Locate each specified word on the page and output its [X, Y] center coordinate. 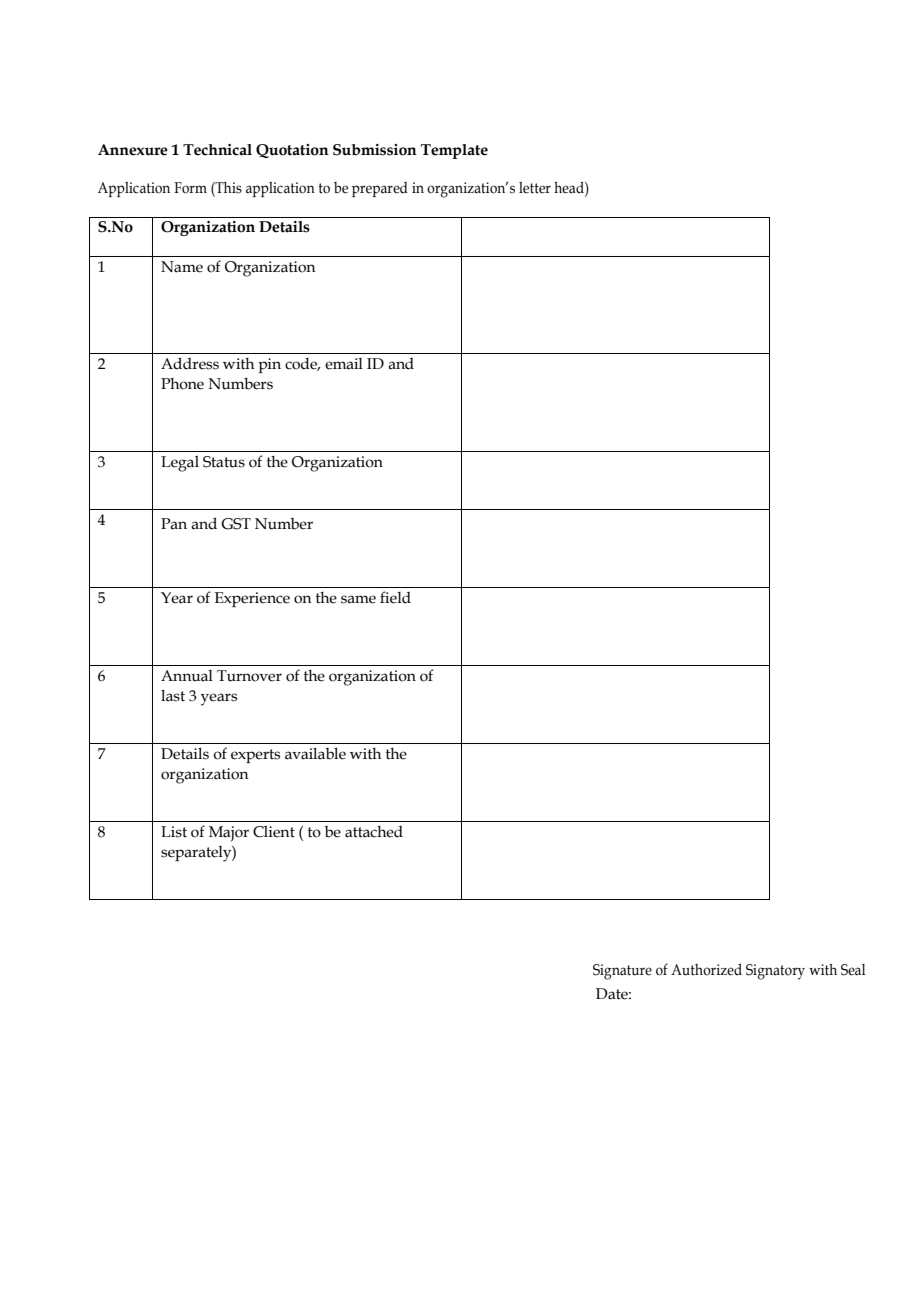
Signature [622, 972]
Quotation [292, 151]
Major [229, 834]
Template [454, 151]
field [395, 597]
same [358, 599]
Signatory [775, 972]
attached [374, 832]
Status [224, 462]
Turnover [249, 676]
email [344, 364]
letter [535, 188]
